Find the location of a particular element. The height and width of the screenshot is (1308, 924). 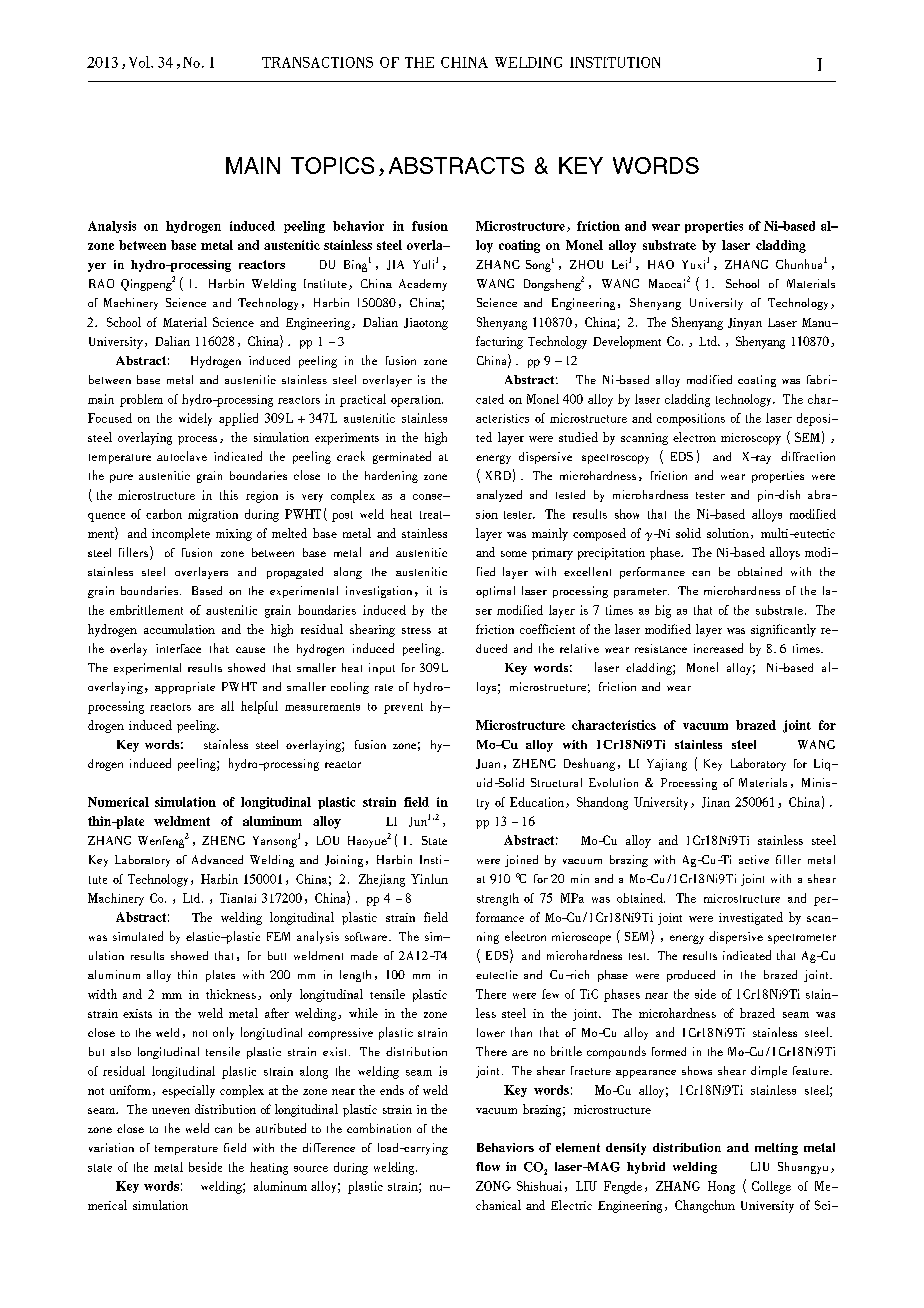

flow is located at coordinates (488, 1166).
